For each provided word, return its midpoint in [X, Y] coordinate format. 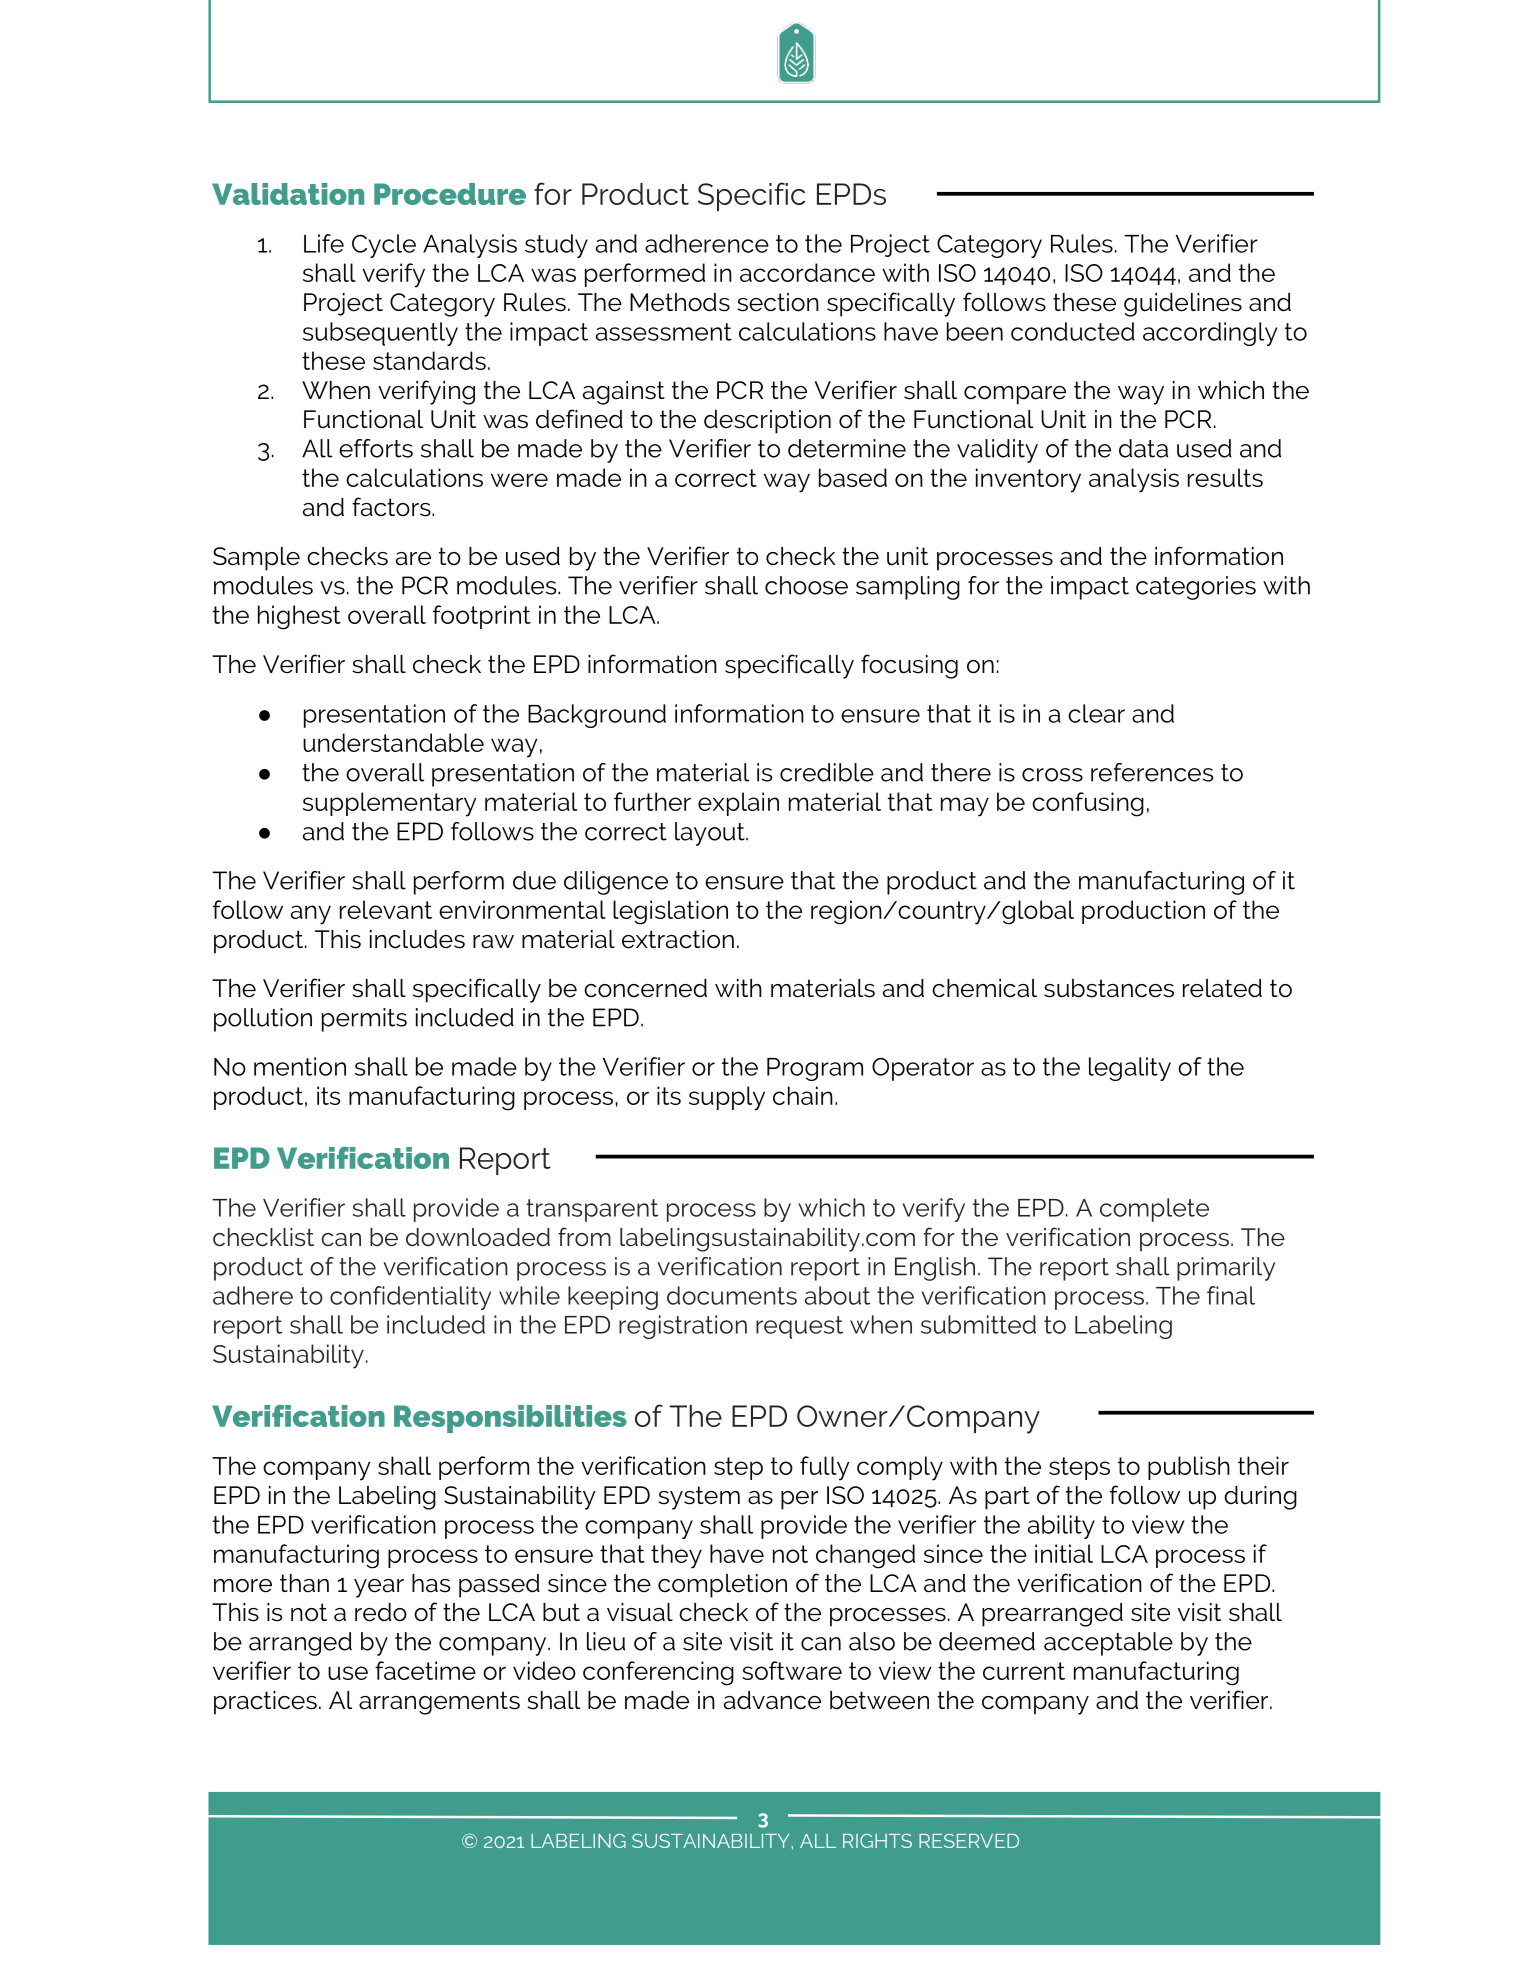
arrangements [439, 1703]
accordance [807, 272]
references [1152, 772]
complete [1154, 1210]
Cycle [384, 246]
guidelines [1183, 305]
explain [738, 804]
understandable [393, 742]
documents [732, 1295]
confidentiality [410, 1298]
